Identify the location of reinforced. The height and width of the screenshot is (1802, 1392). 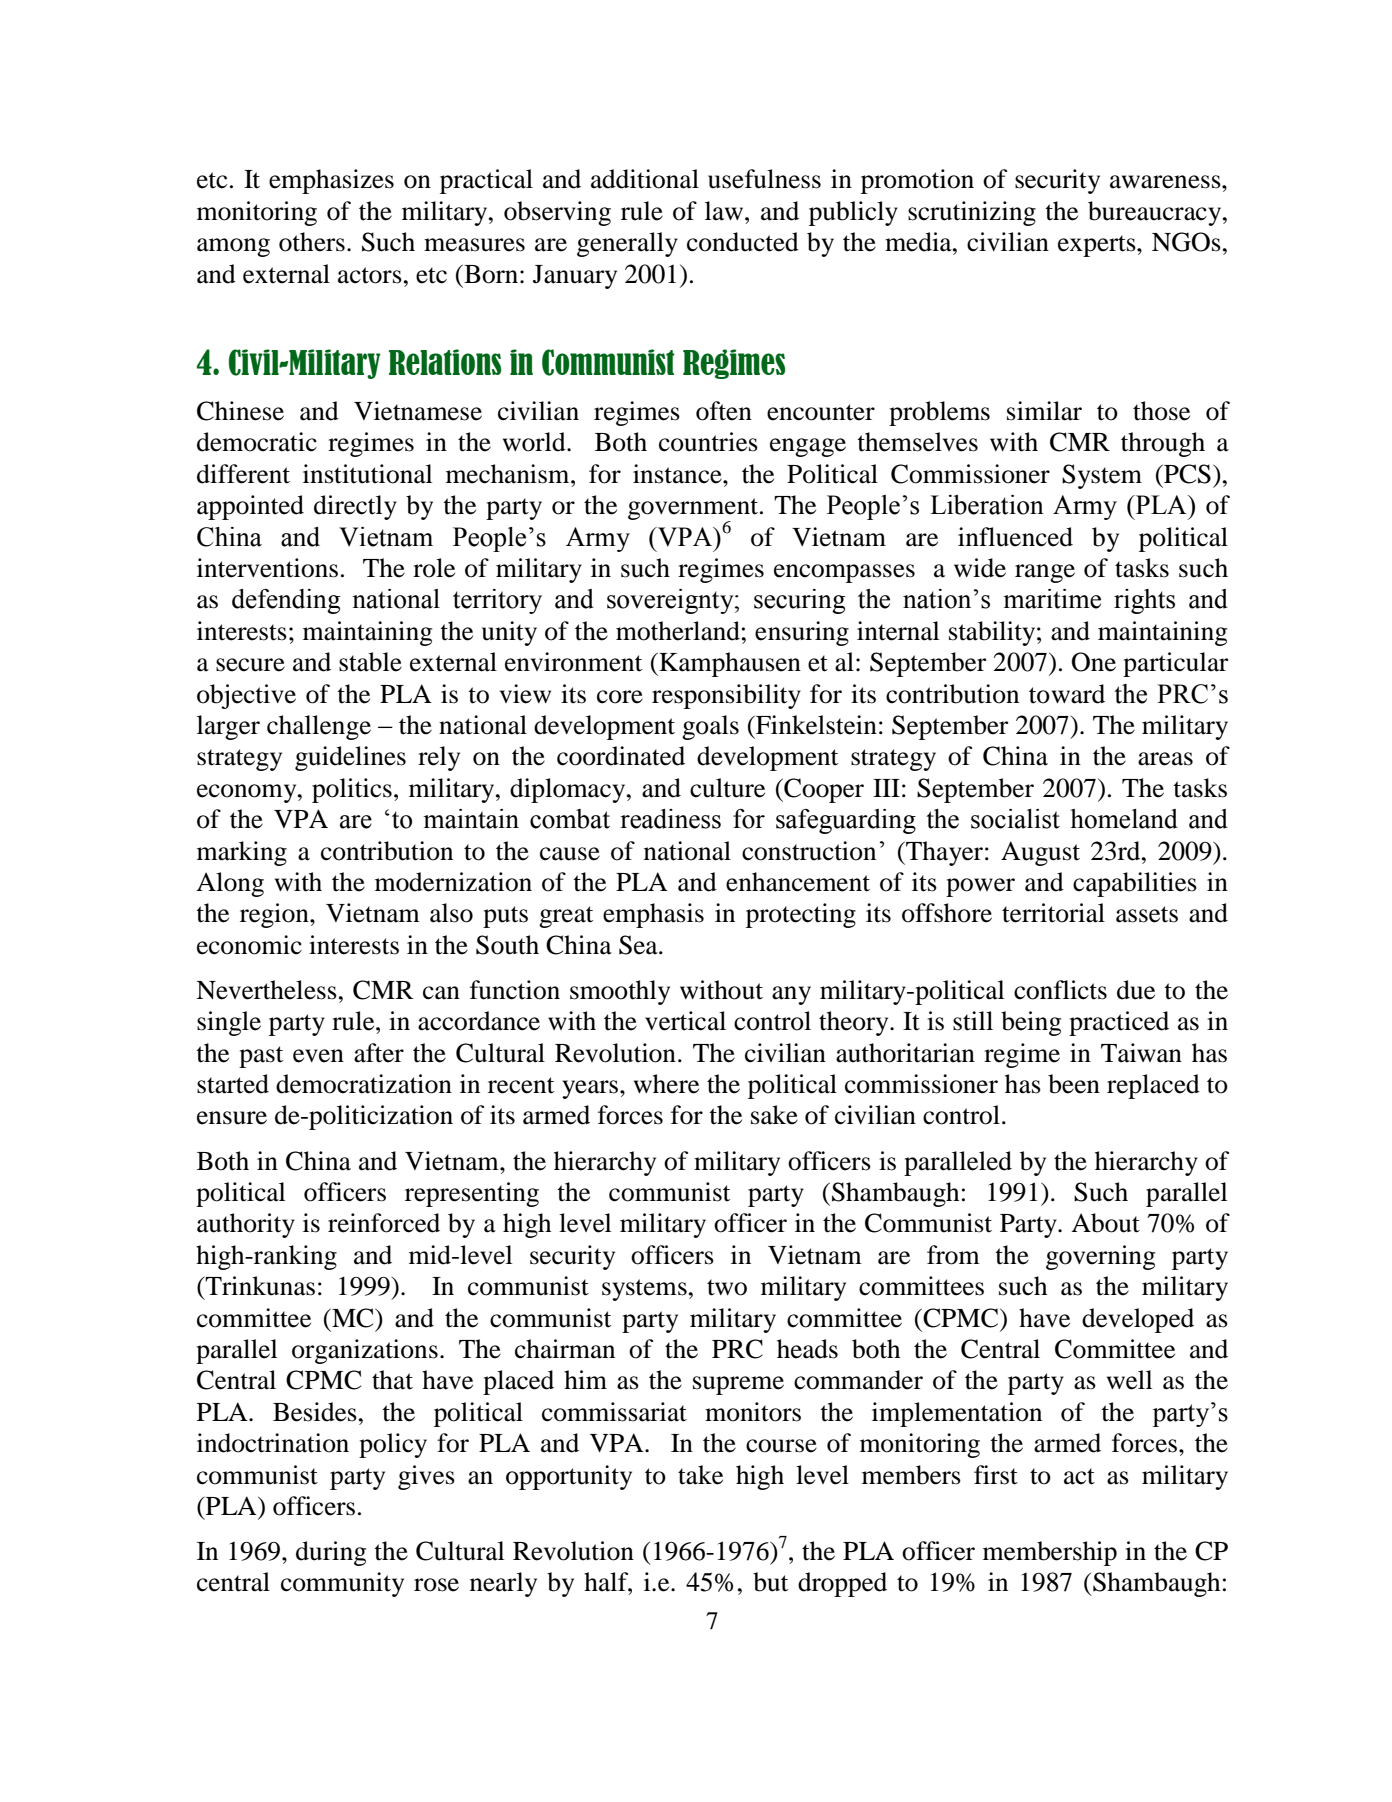
(384, 1223).
